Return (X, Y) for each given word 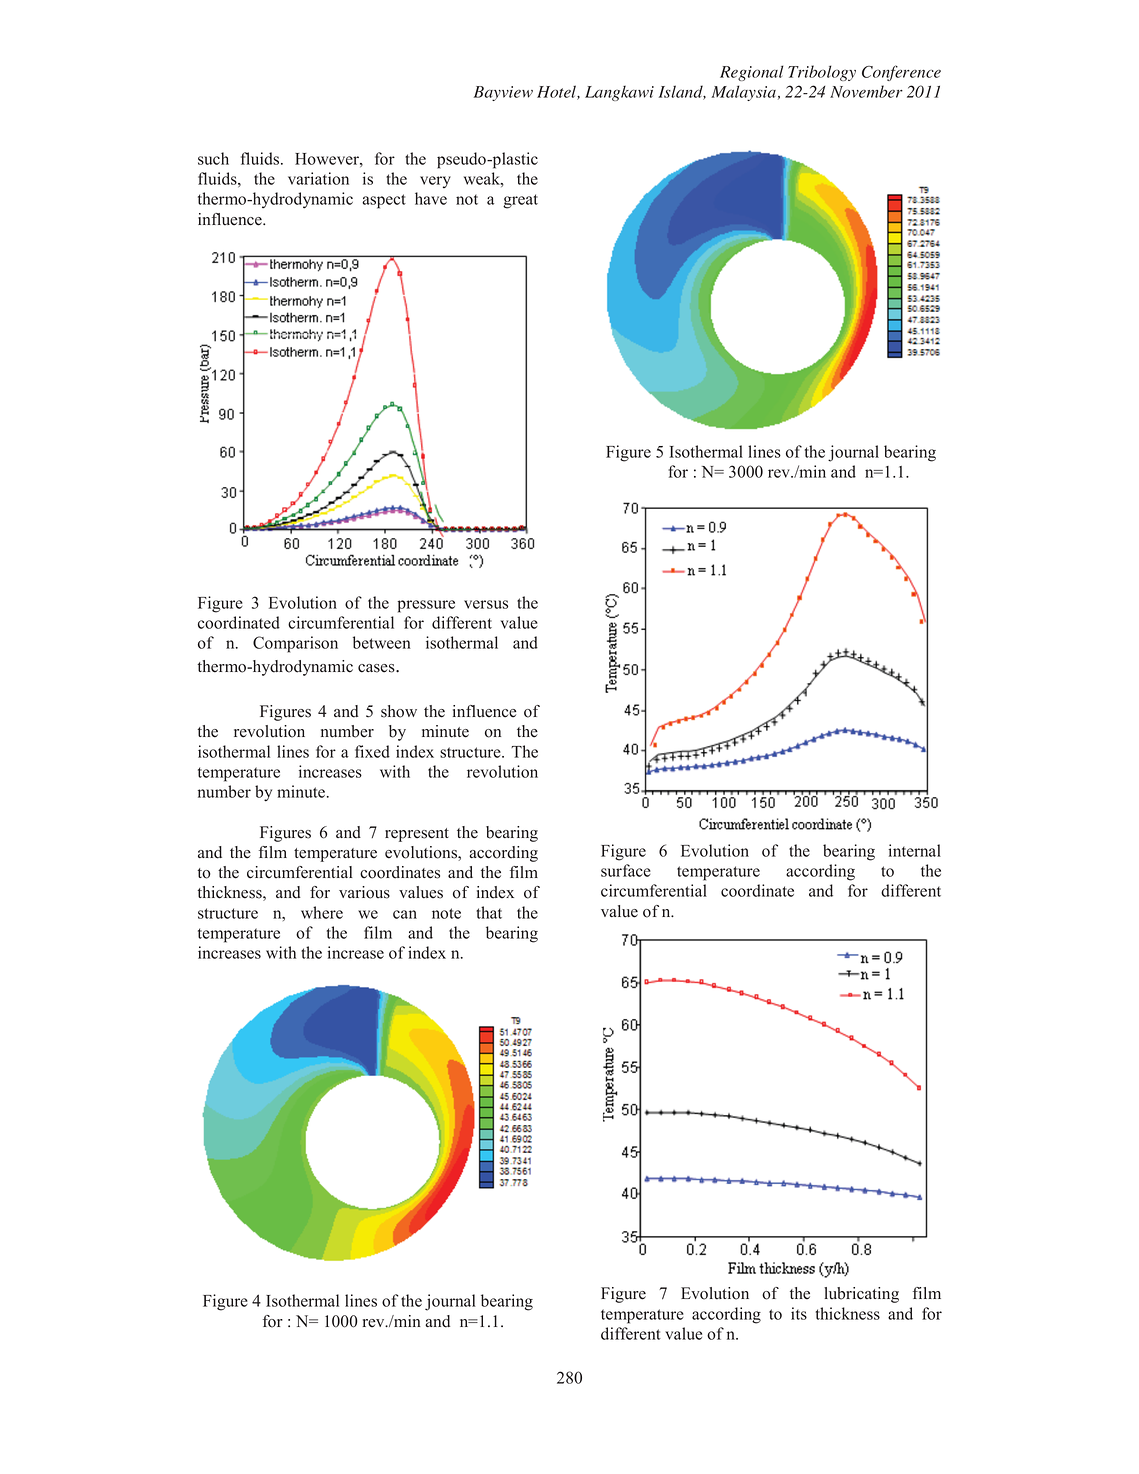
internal (914, 850)
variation (318, 178)
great (520, 201)
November (866, 91)
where (322, 912)
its (799, 1313)
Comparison (295, 644)
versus (486, 604)
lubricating (861, 1295)
